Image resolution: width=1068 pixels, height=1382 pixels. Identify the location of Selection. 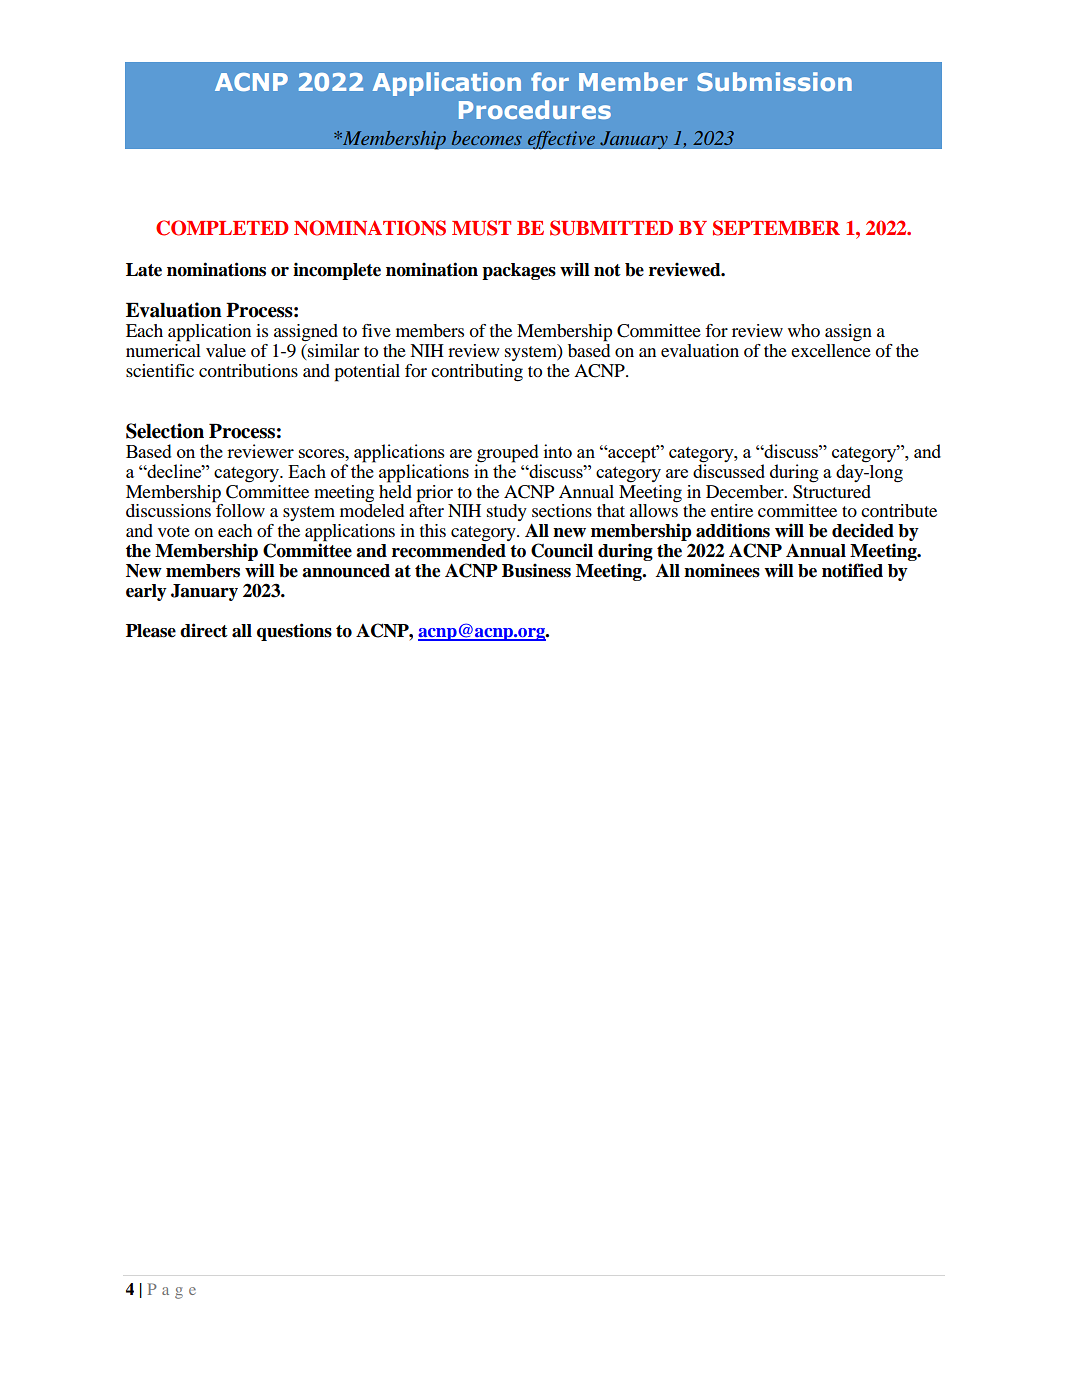
(165, 431).
